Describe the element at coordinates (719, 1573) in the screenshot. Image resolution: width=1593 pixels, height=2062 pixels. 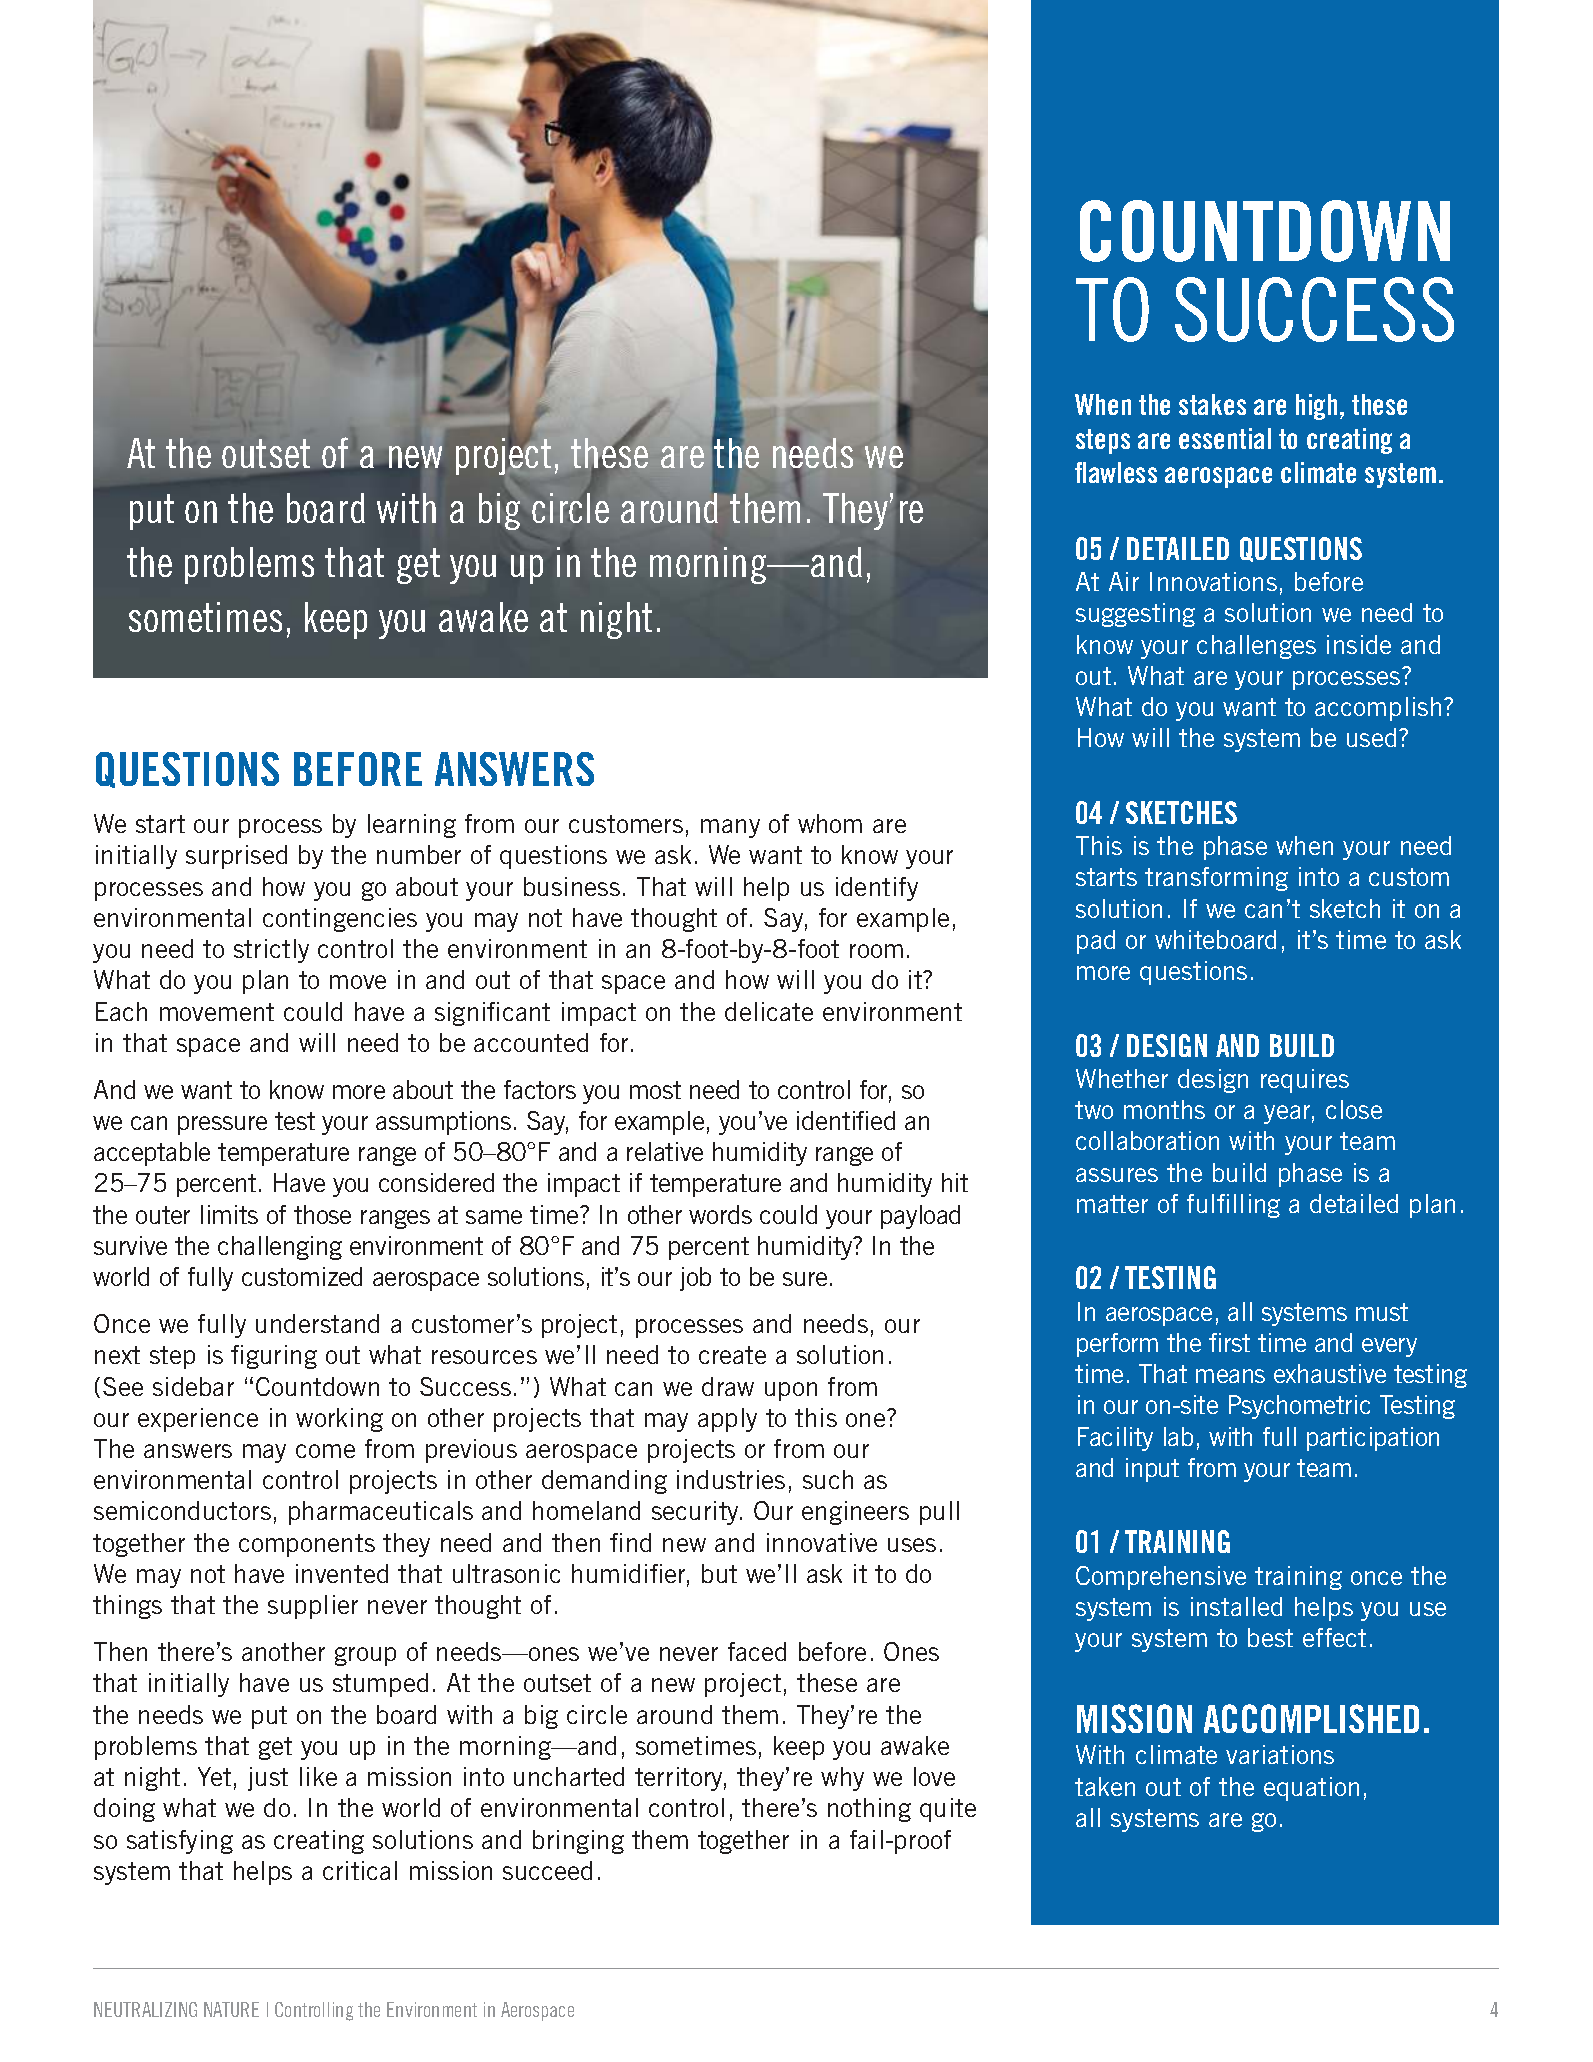
I see `but` at that location.
